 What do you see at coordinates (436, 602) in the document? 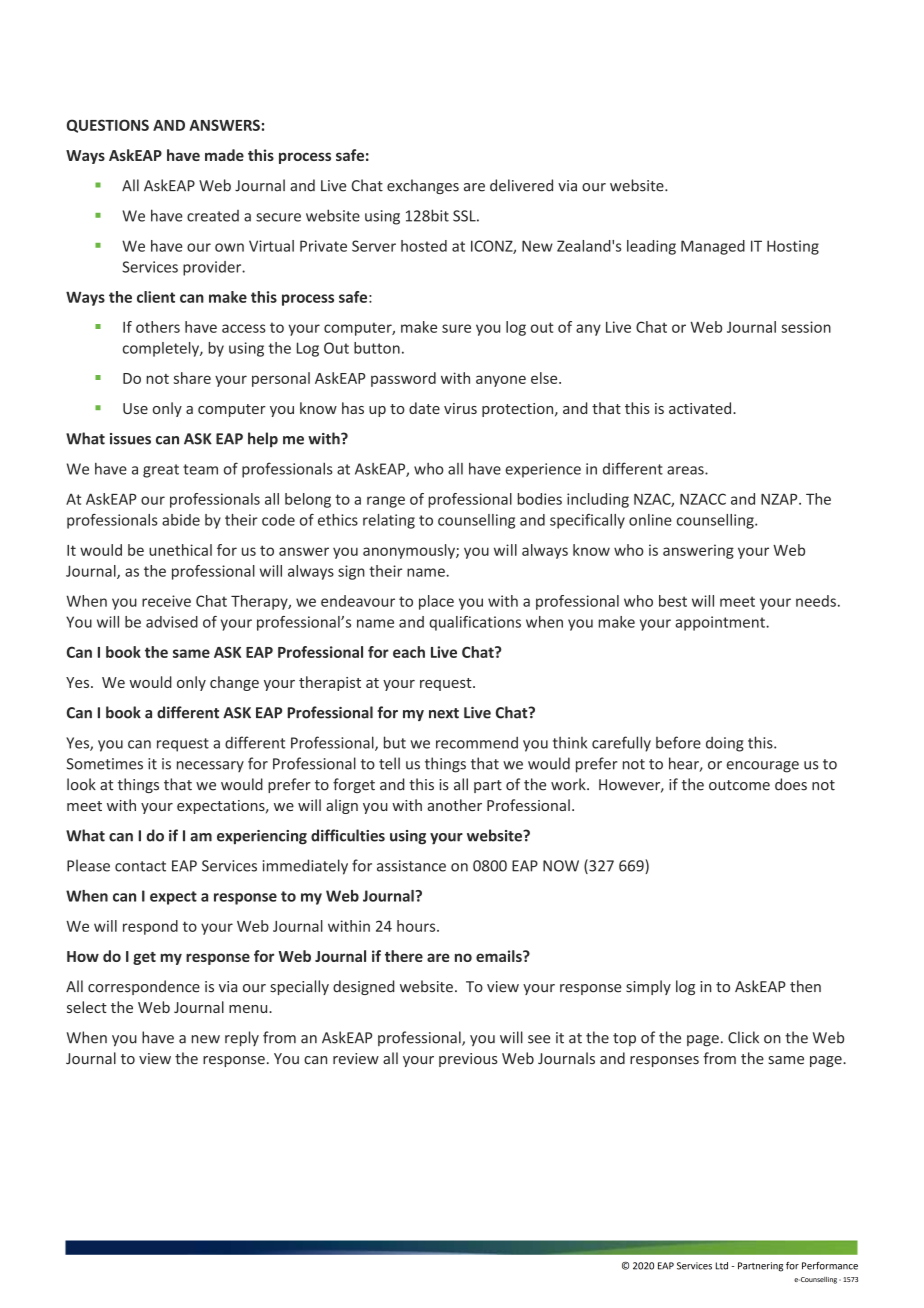
I see `place` at bounding box center [436, 602].
